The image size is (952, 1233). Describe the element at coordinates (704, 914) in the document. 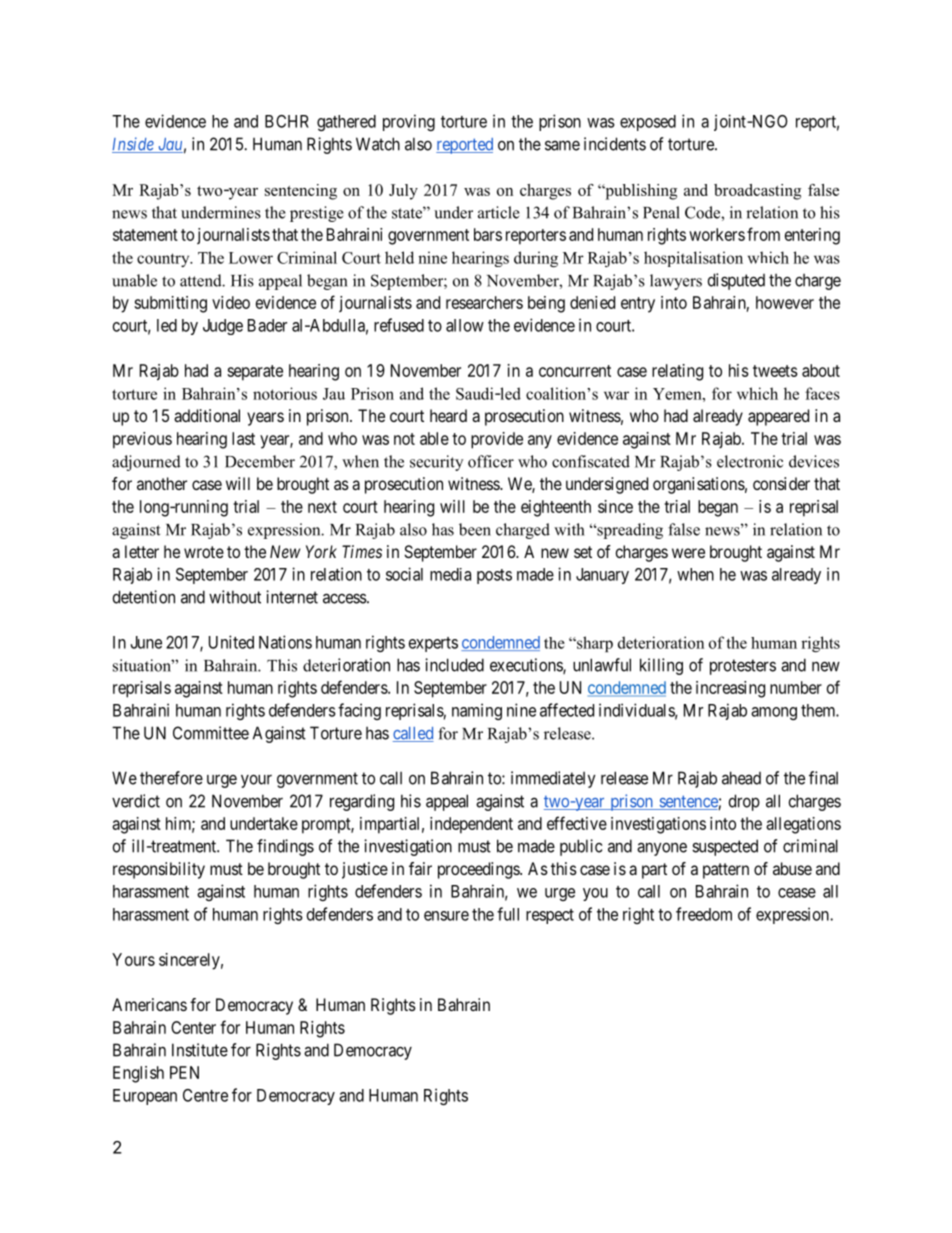

I see `freedom` at that location.
